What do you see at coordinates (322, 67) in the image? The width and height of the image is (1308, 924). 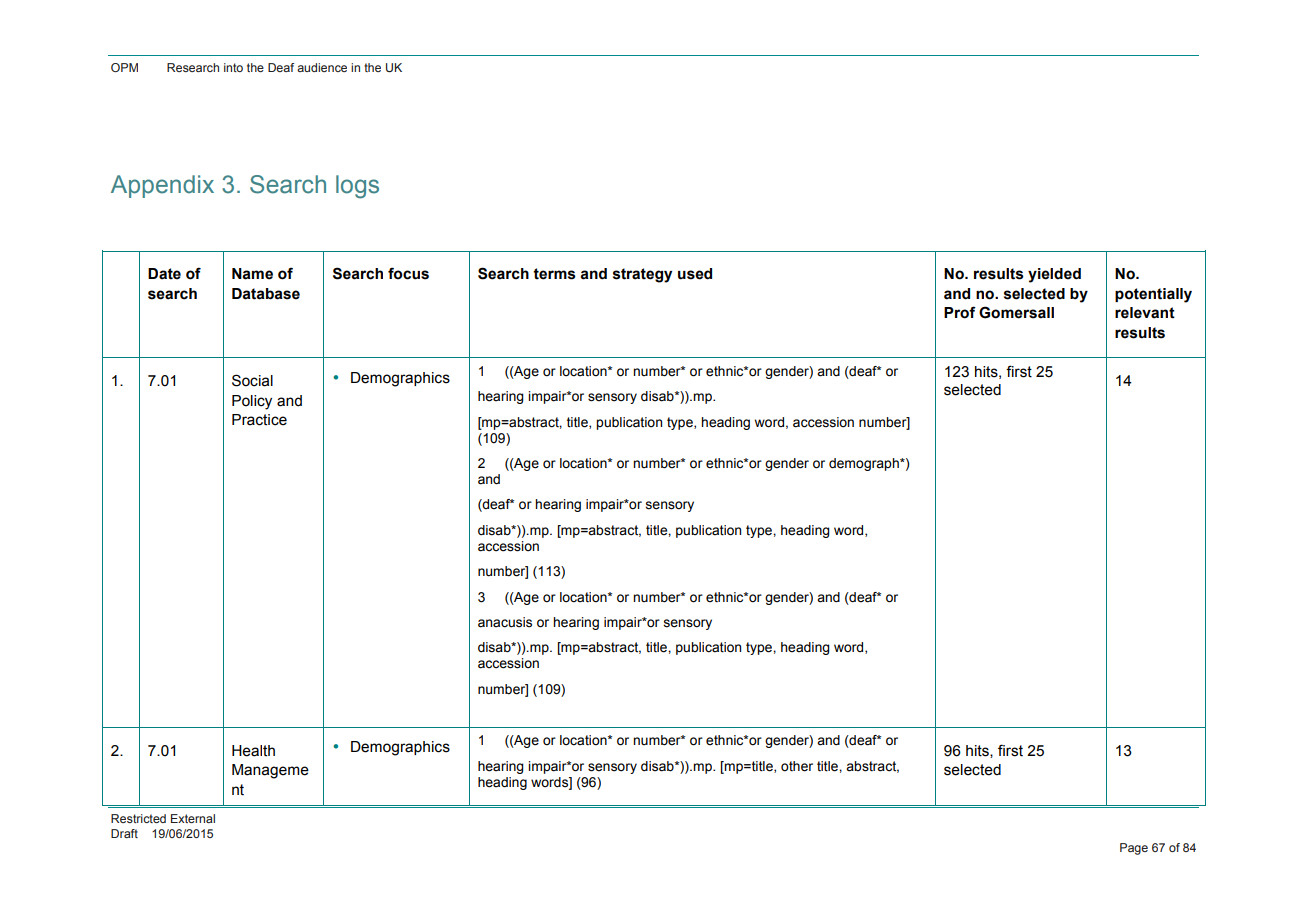 I see `audience` at bounding box center [322, 67].
